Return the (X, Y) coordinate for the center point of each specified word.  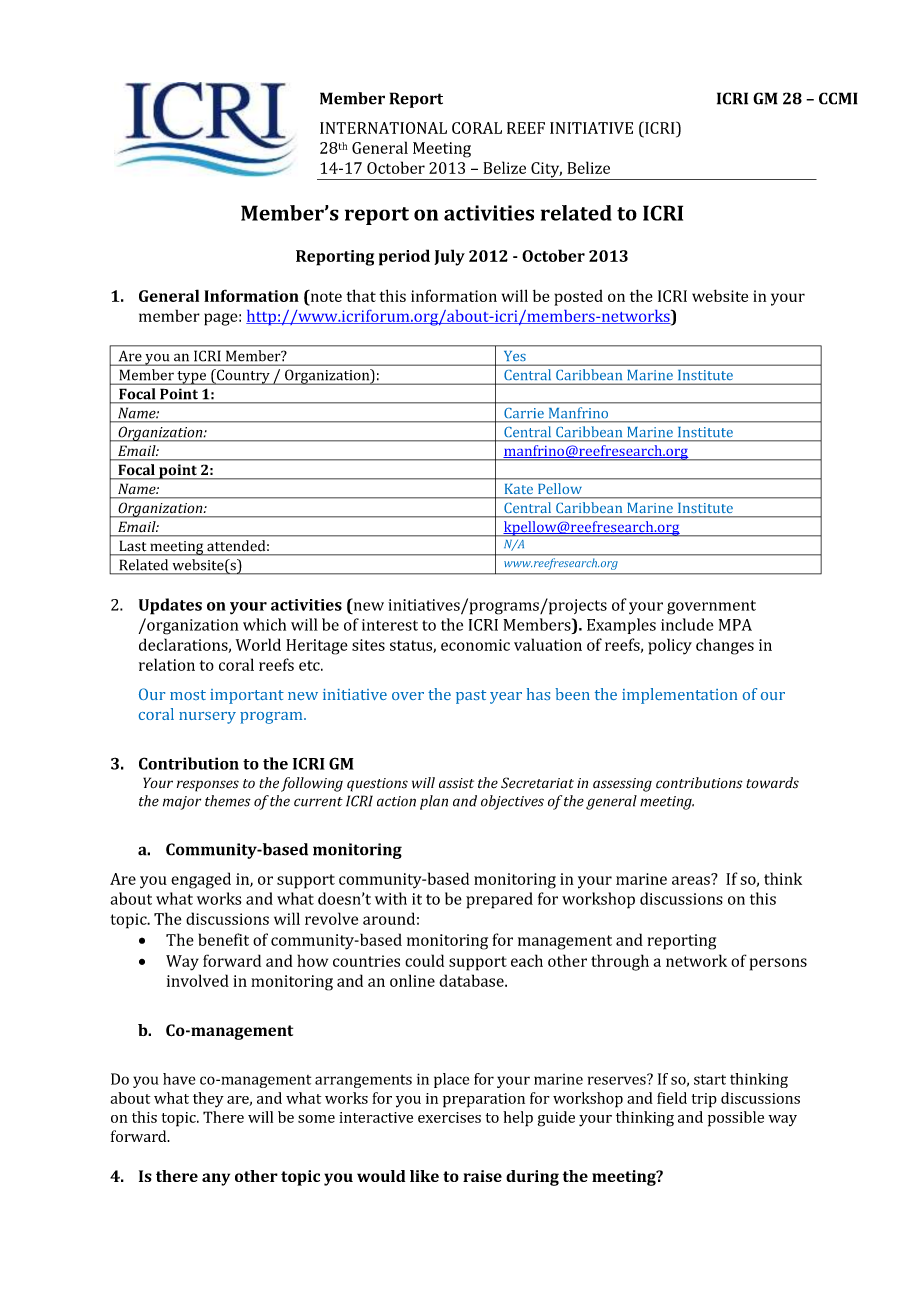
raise (482, 1176)
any (216, 1179)
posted (578, 298)
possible (736, 1119)
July (449, 257)
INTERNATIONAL (383, 128)
